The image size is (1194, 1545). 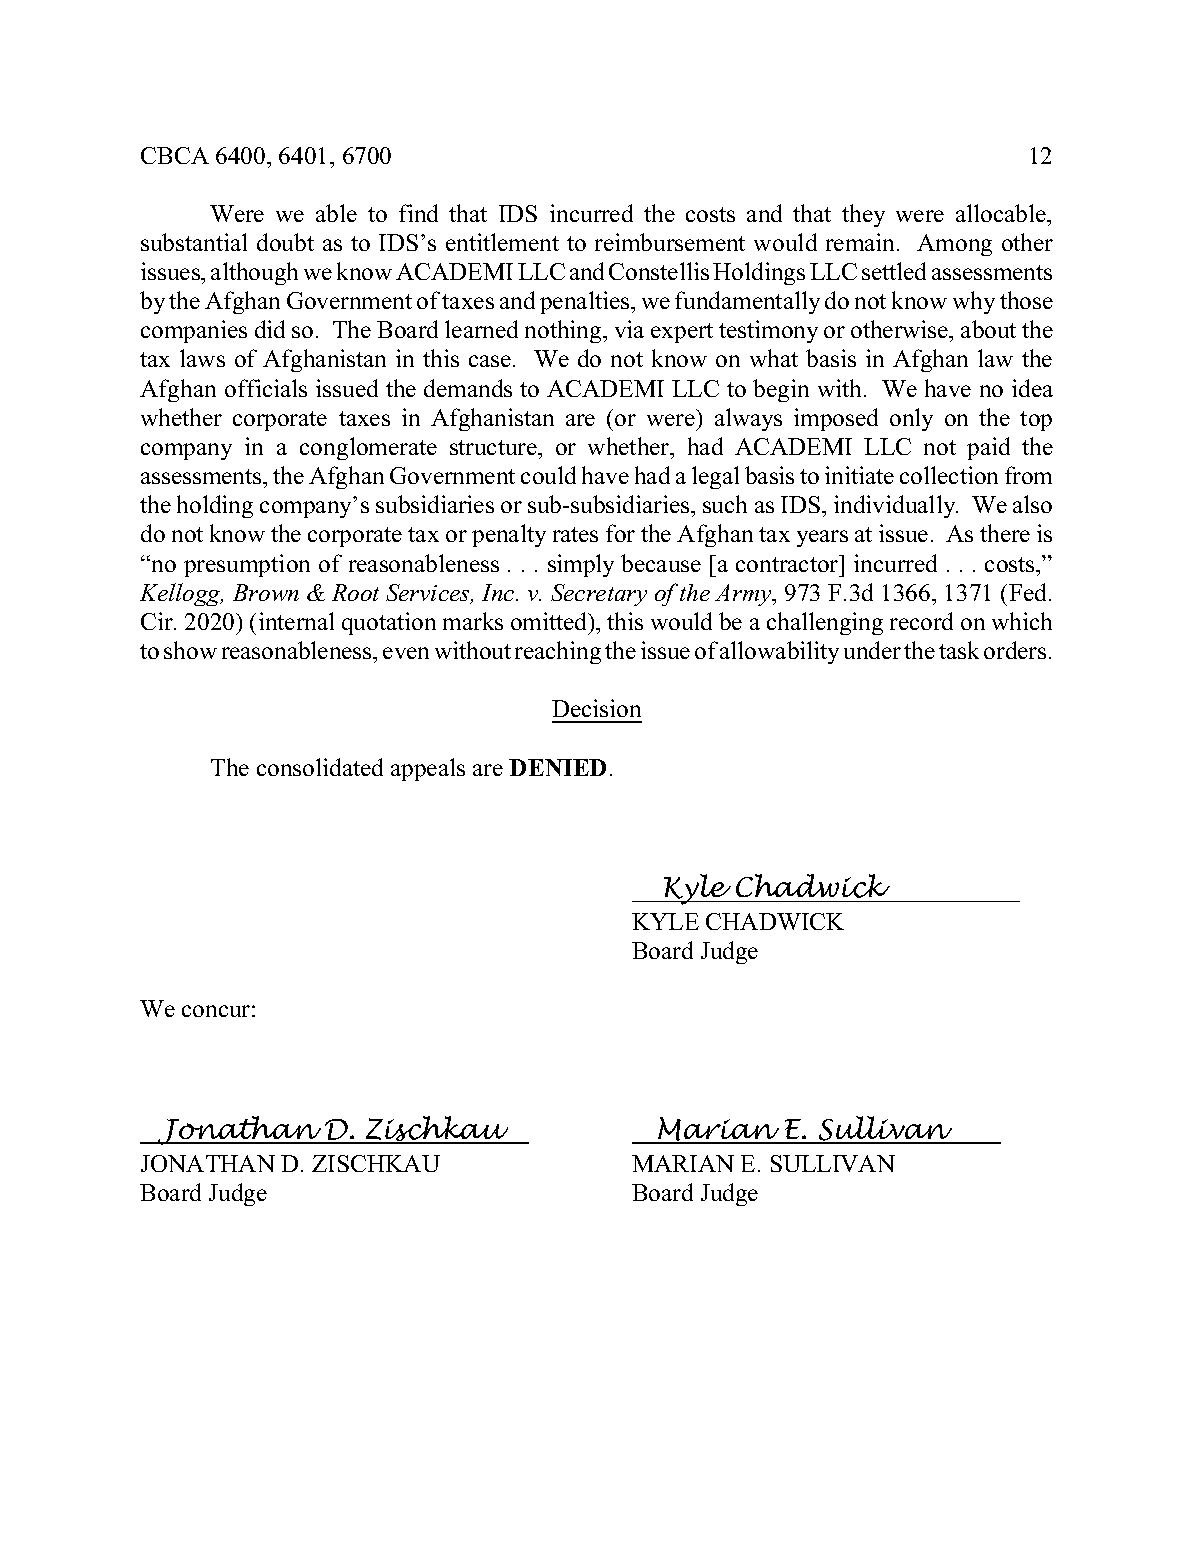 I want to click on via, so click(x=629, y=329).
